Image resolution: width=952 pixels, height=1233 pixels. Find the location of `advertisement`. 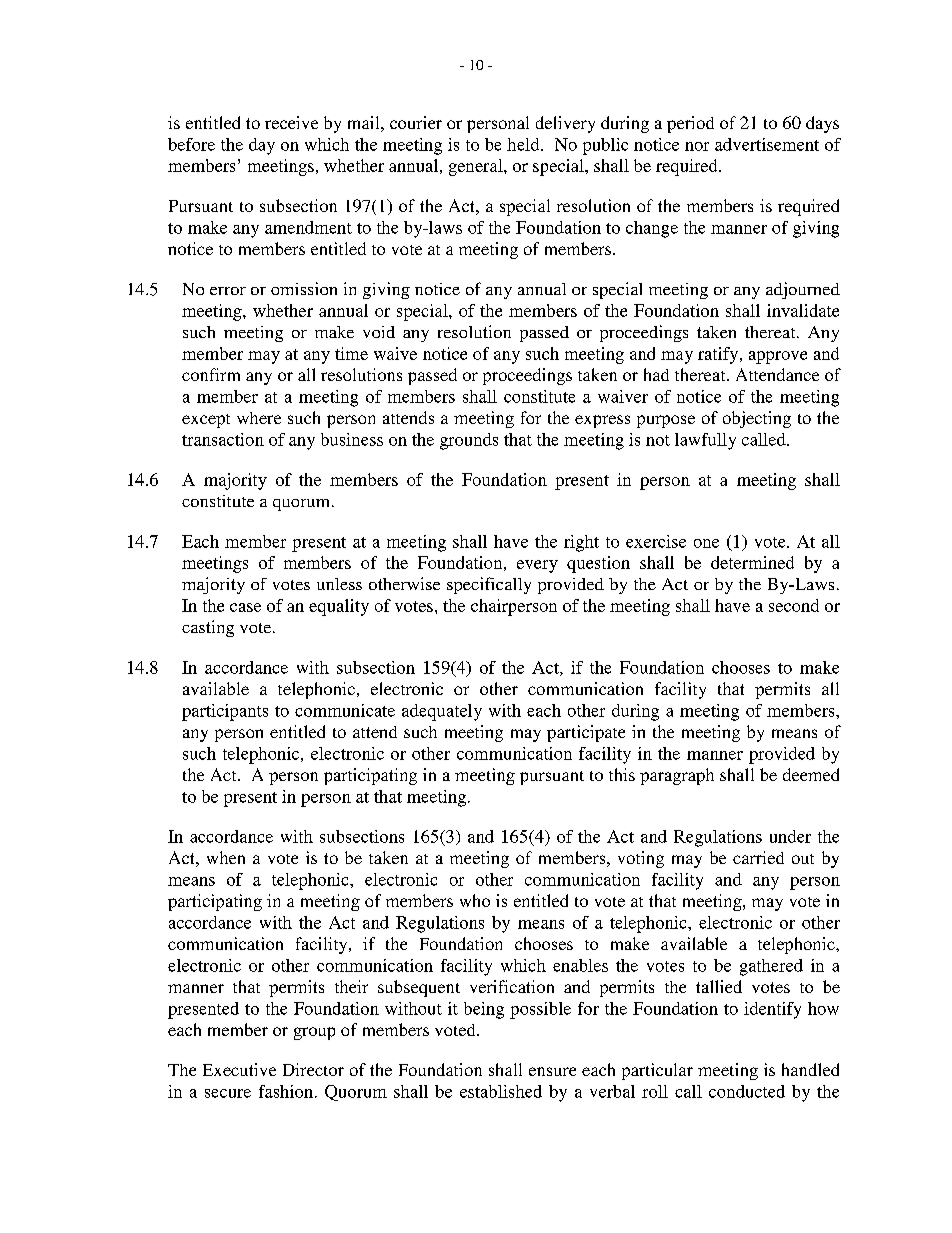

advertisement is located at coordinates (767, 144).
